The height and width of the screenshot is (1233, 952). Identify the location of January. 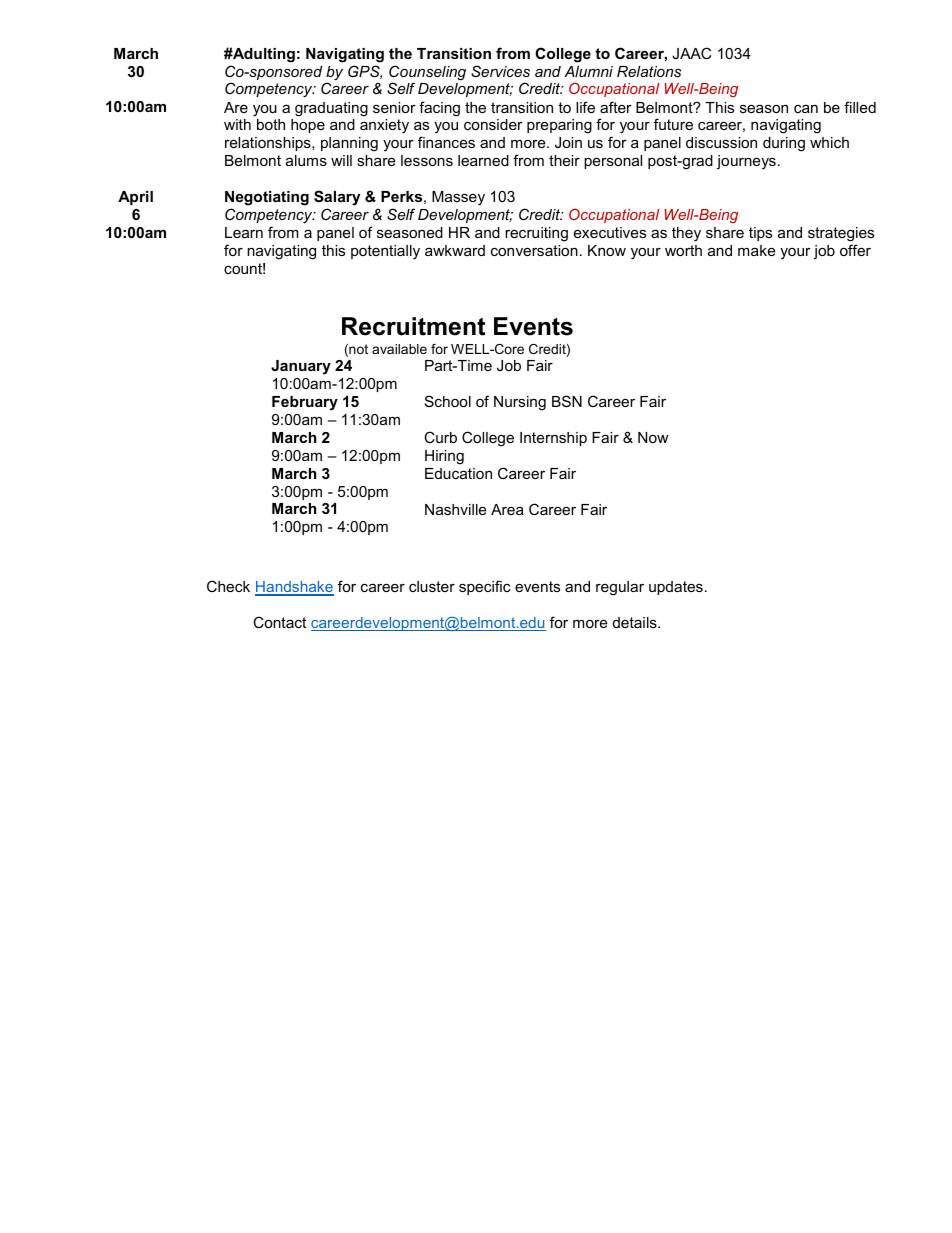
(301, 367).
